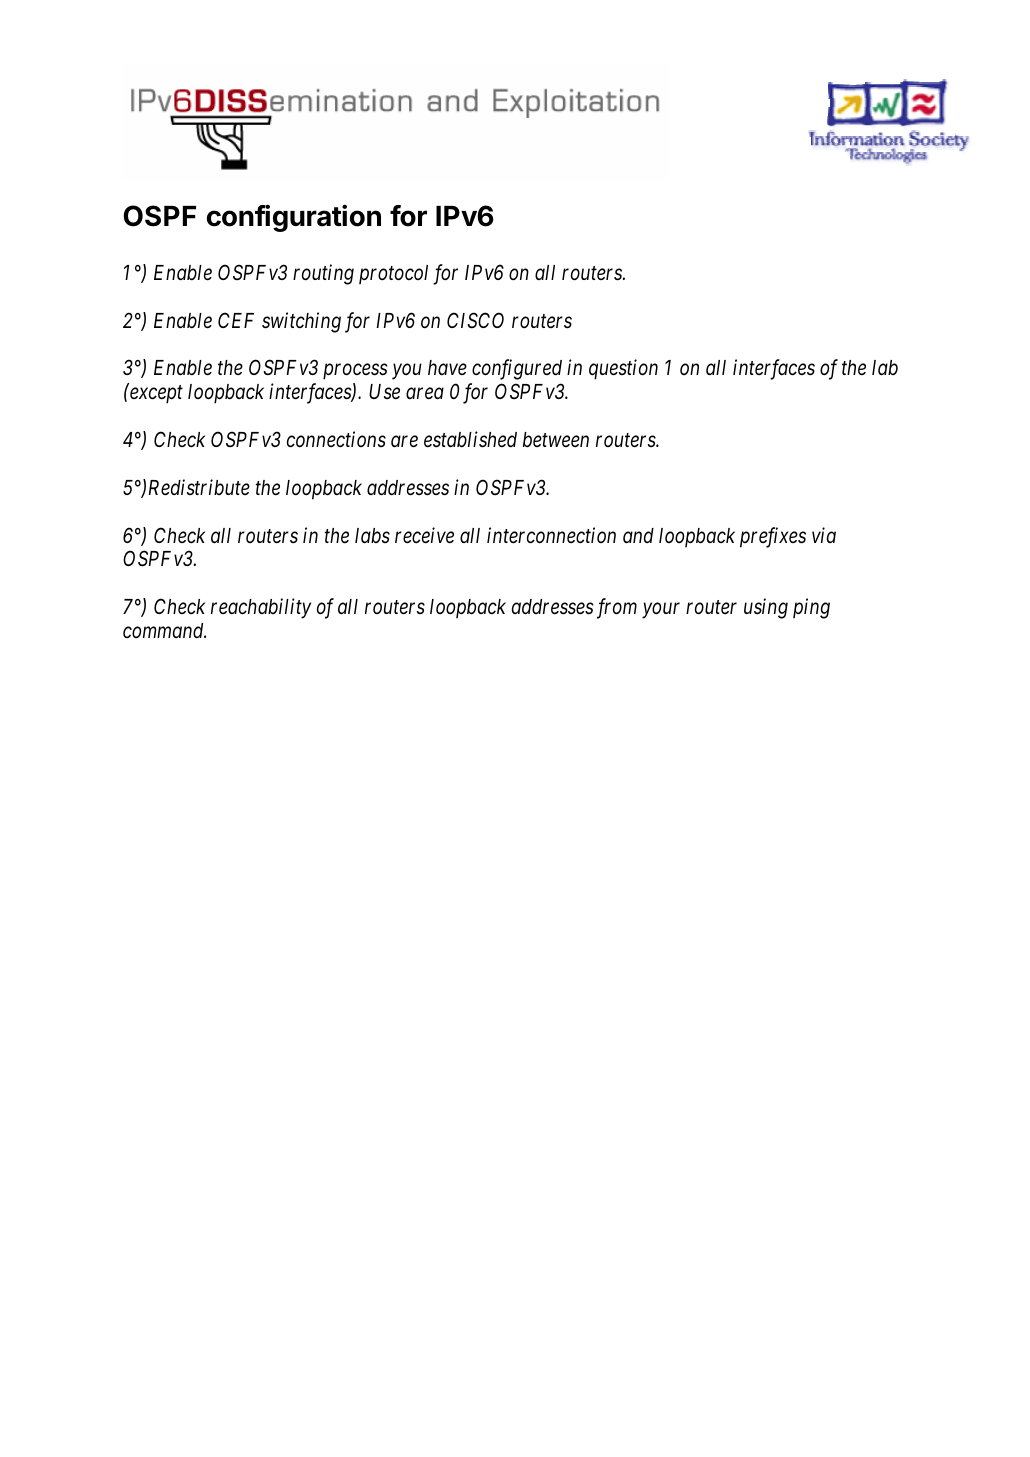  I want to click on via, so click(824, 535).
